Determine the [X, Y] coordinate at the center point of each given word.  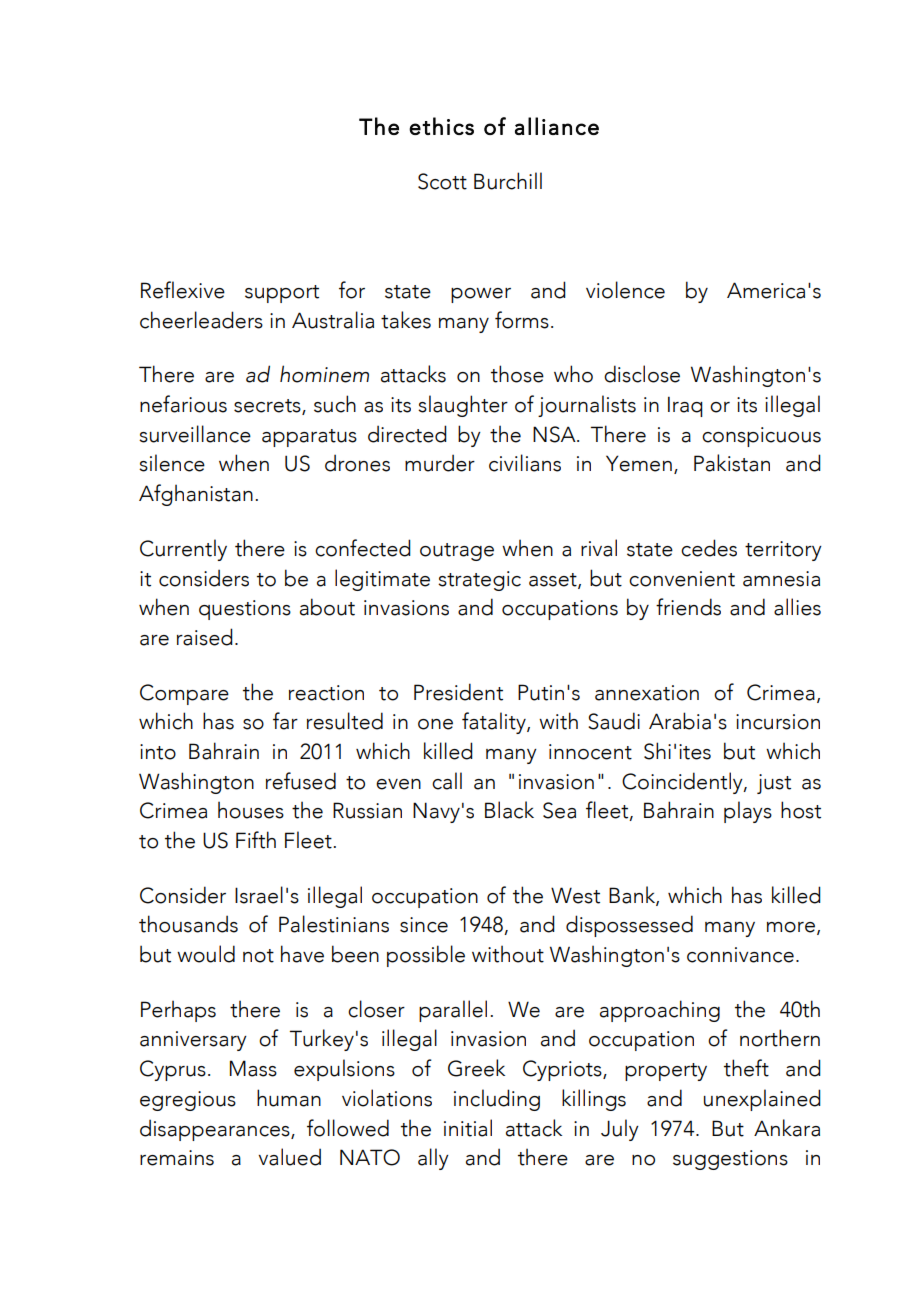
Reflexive [183, 290]
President [458, 692]
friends [688, 607]
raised [205, 637]
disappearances [216, 1130]
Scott [442, 181]
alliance [557, 126]
